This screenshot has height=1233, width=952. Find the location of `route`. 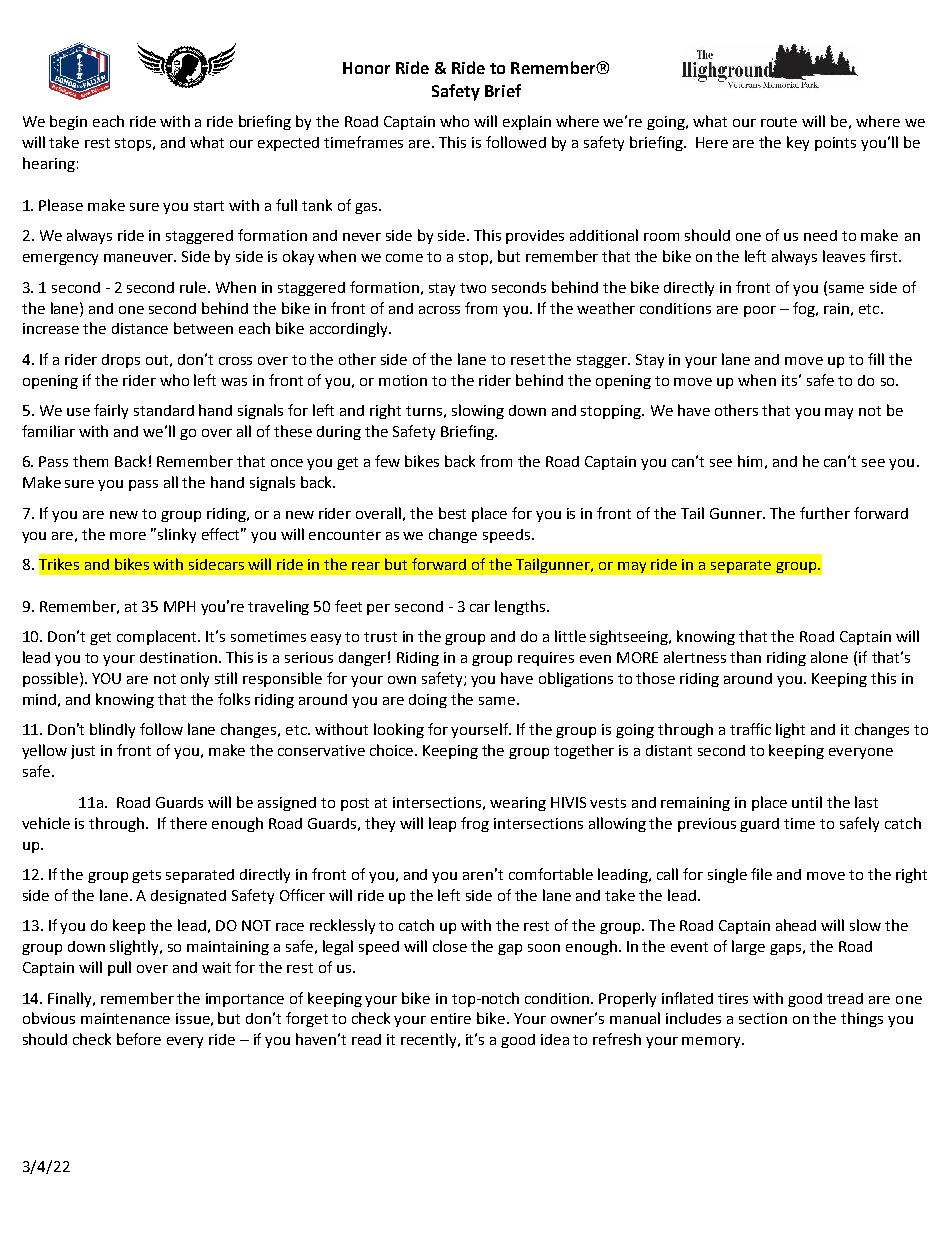

route is located at coordinates (779, 122).
